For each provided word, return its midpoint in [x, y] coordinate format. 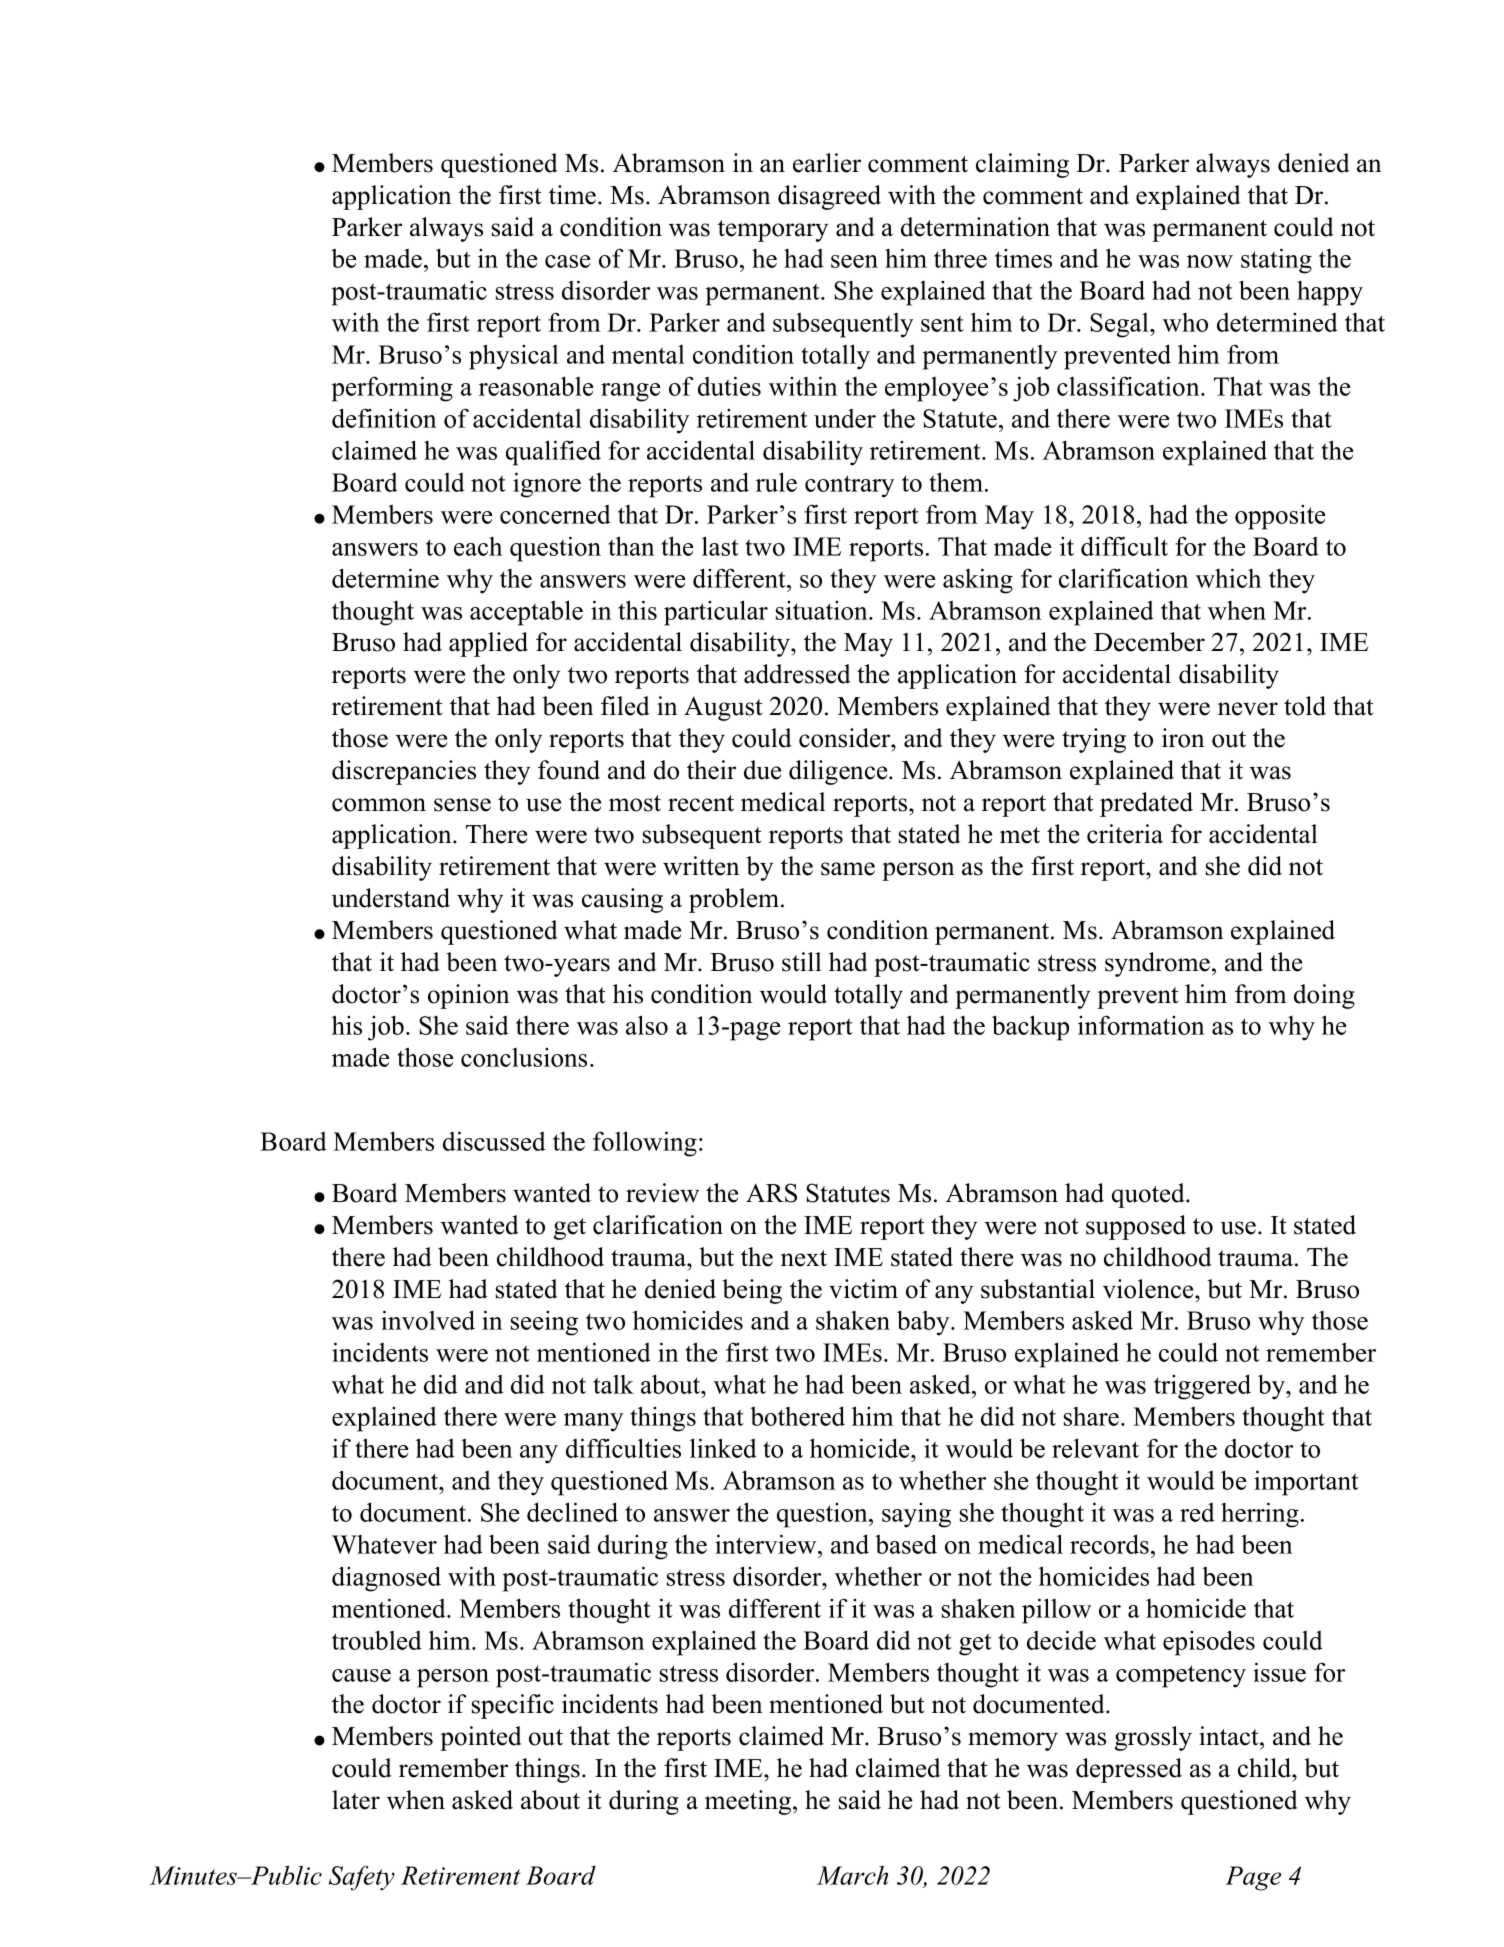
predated [1146, 804]
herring [1260, 1515]
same [848, 869]
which [1228, 578]
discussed [494, 1141]
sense [462, 805]
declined [572, 1512]
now [1210, 261]
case [567, 261]
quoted [1149, 1195]
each [478, 546]
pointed [481, 1738]
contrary [849, 486]
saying [916, 1515]
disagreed [829, 197]
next [804, 1258]
